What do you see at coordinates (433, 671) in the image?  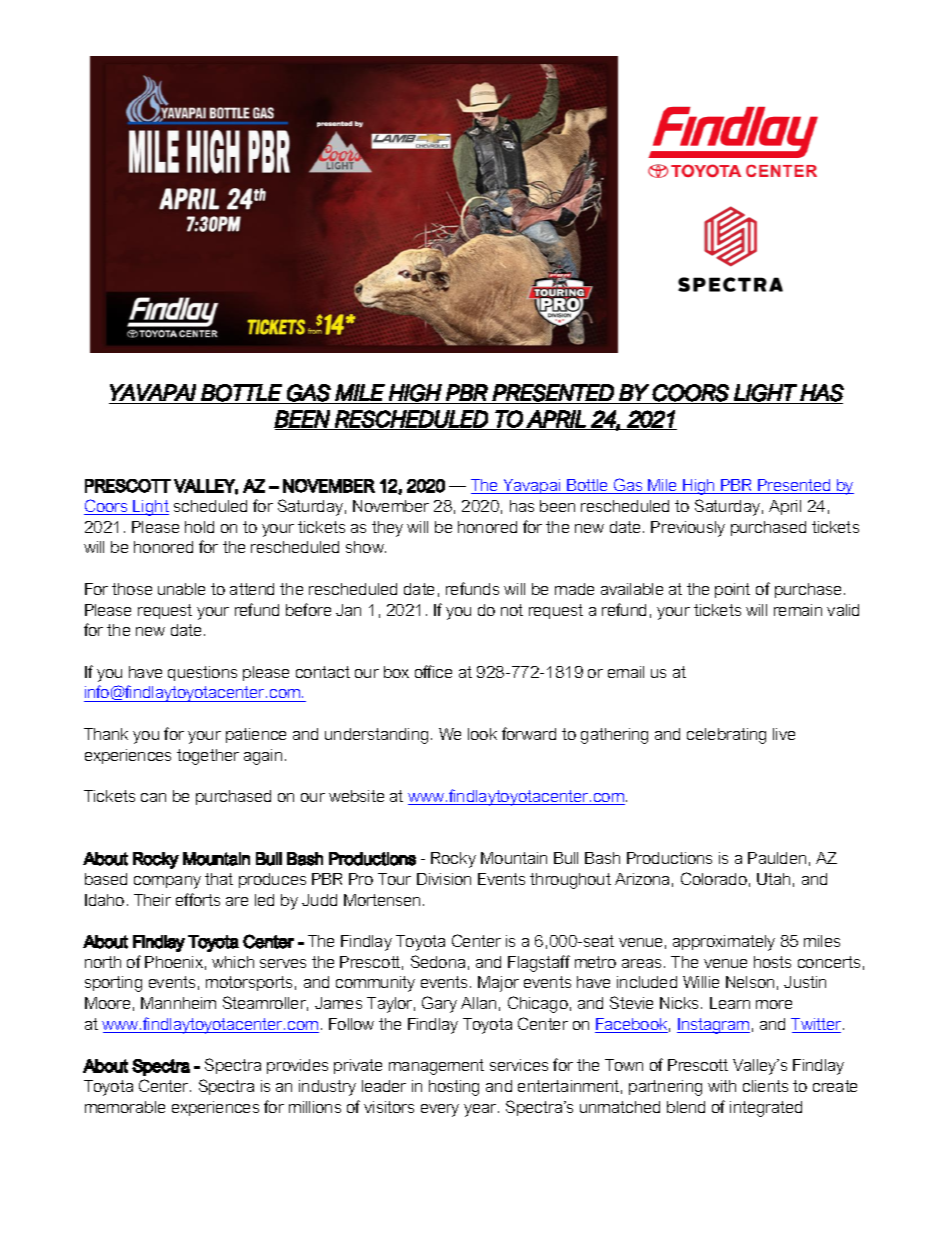 I see `office` at bounding box center [433, 671].
